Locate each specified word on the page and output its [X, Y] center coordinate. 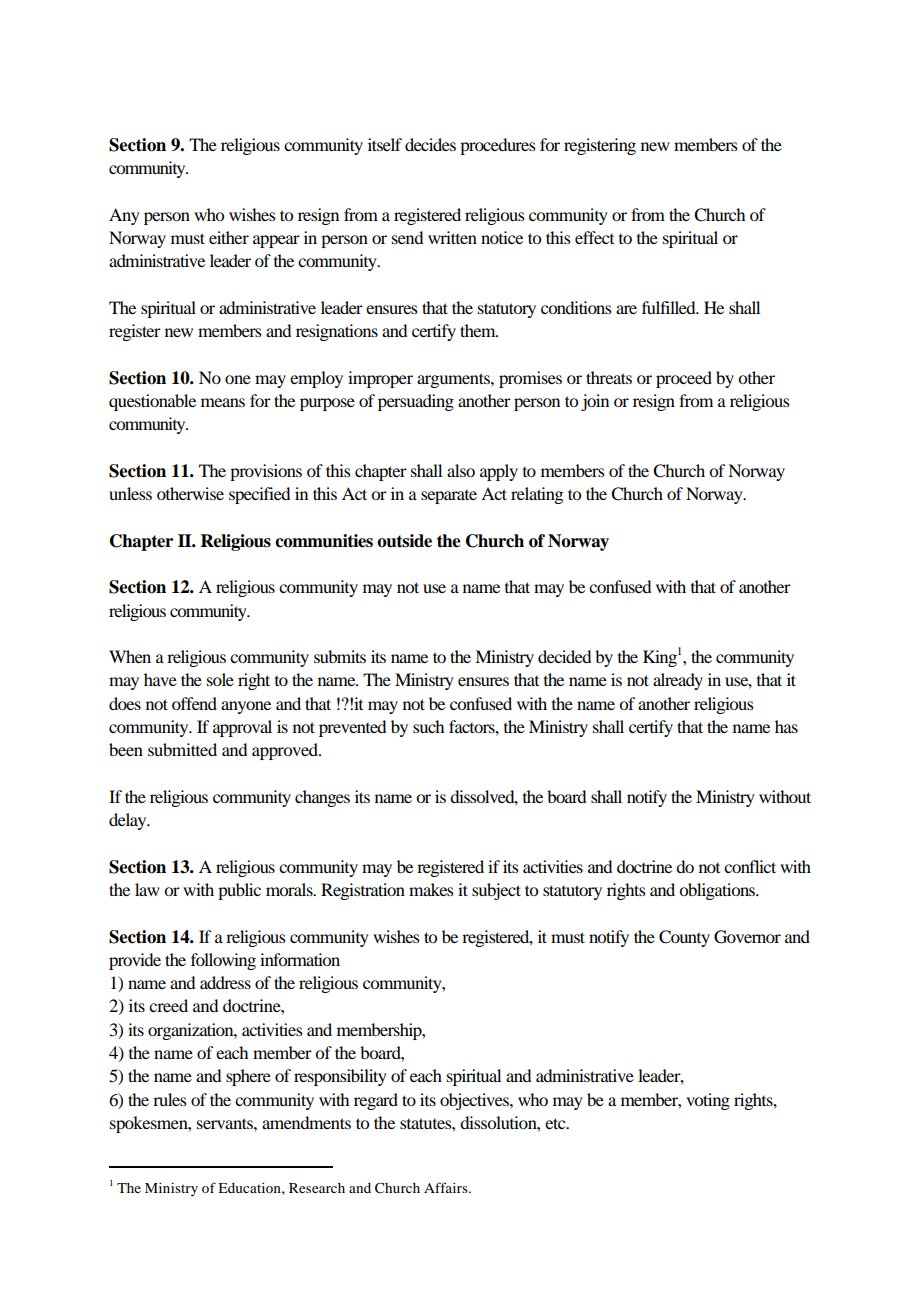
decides [430, 144]
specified [259, 495]
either [229, 237]
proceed [684, 379]
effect [594, 237]
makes [431, 889]
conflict [750, 866]
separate [449, 497]
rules [170, 1099]
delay [129, 821]
